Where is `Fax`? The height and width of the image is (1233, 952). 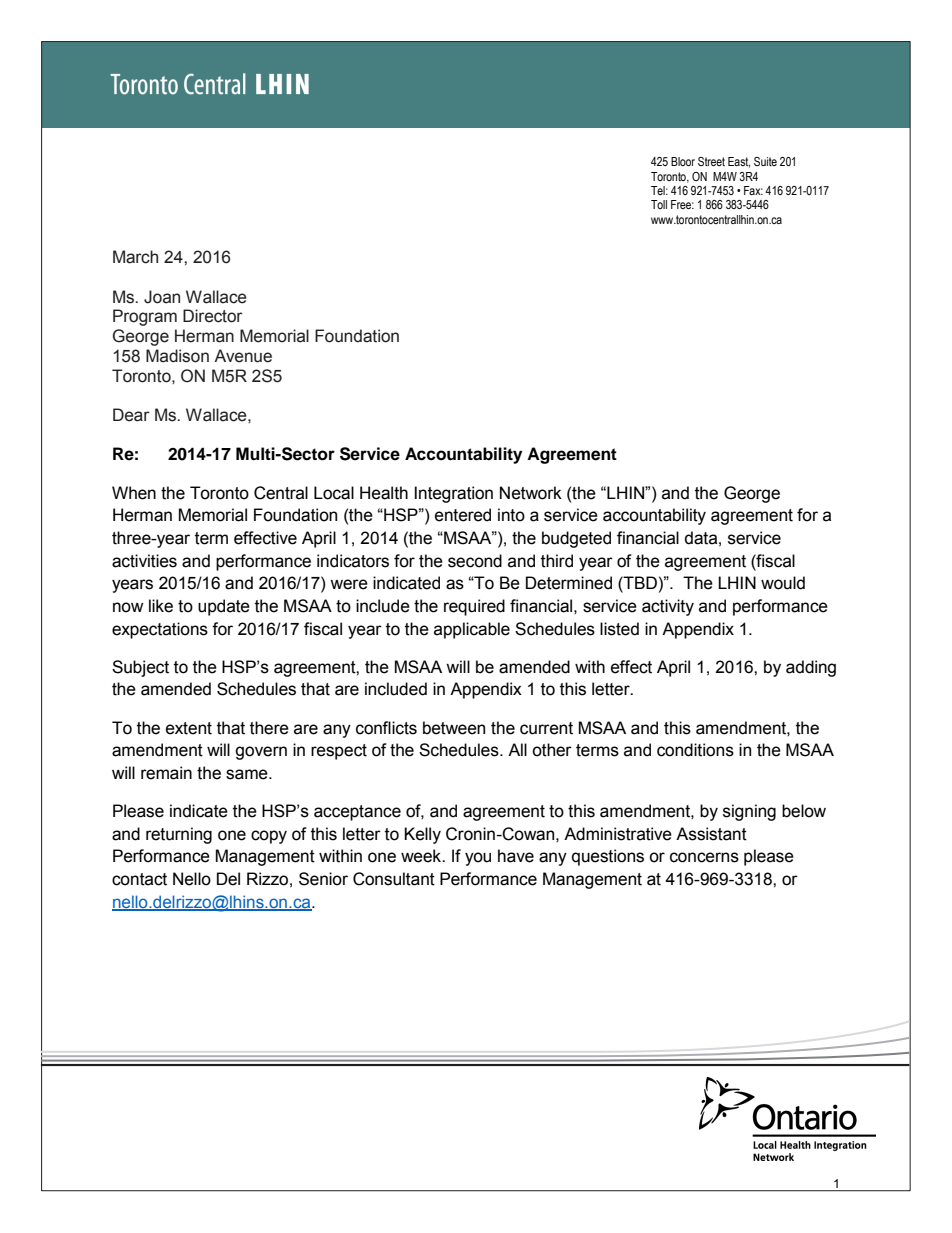
Fax is located at coordinates (753, 190).
